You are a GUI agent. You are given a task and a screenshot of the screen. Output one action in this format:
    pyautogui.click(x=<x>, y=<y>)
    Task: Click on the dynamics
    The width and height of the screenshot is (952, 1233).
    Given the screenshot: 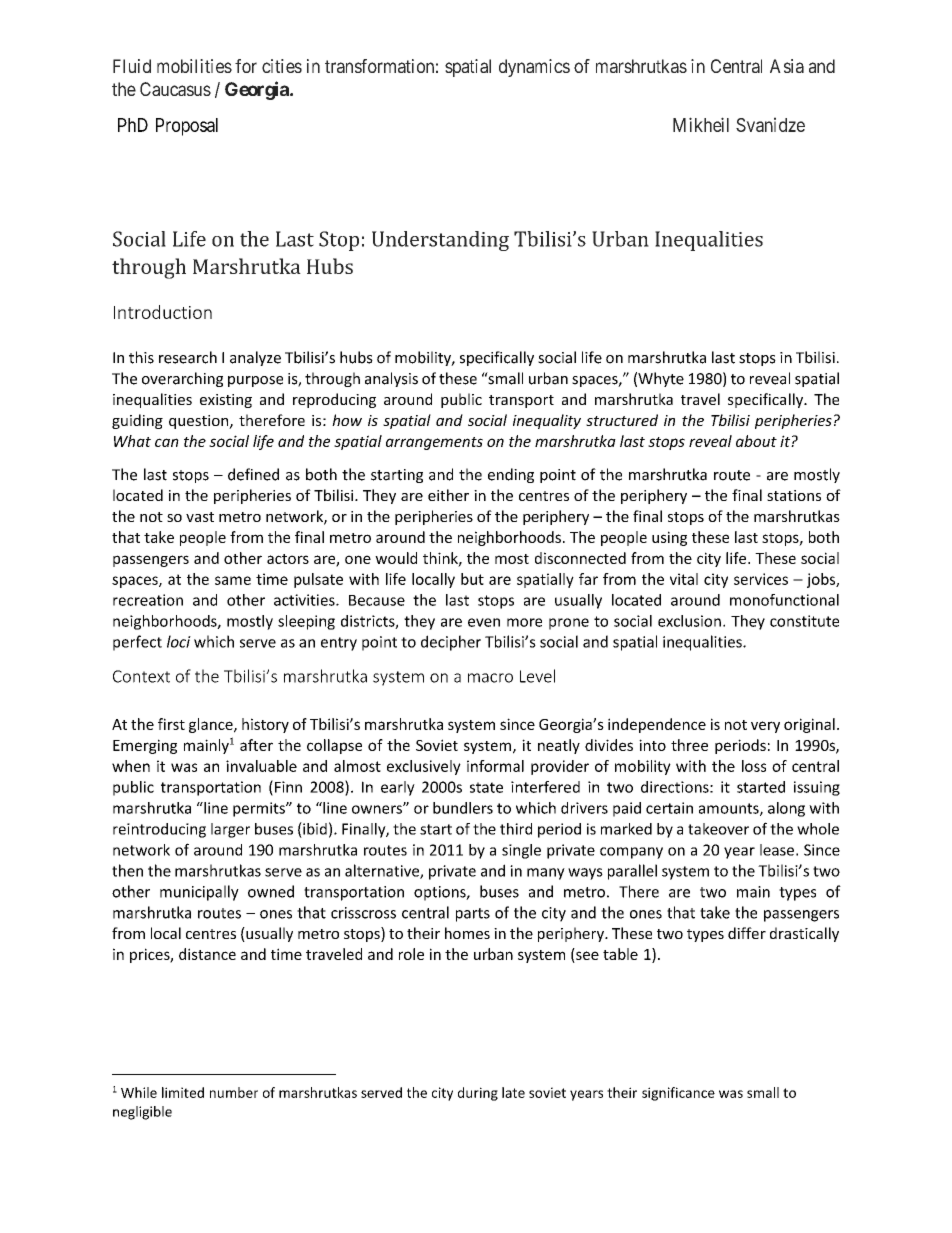 What is the action you would take?
    pyautogui.click(x=534, y=68)
